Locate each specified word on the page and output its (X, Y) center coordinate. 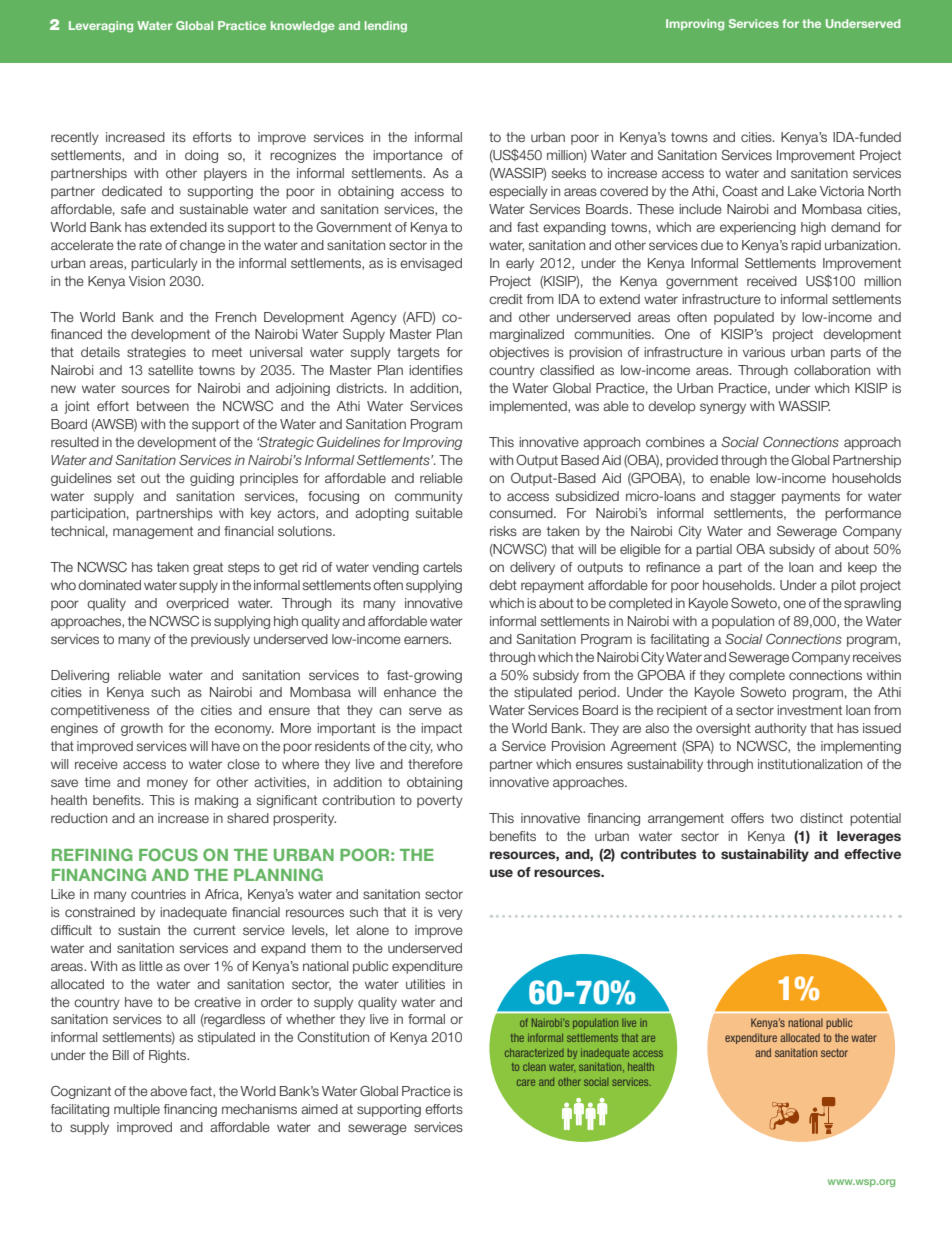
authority (781, 729)
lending (386, 27)
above (168, 1091)
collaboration (832, 370)
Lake (802, 191)
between (163, 406)
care (526, 1082)
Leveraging (101, 27)
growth (142, 729)
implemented (529, 407)
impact (441, 729)
